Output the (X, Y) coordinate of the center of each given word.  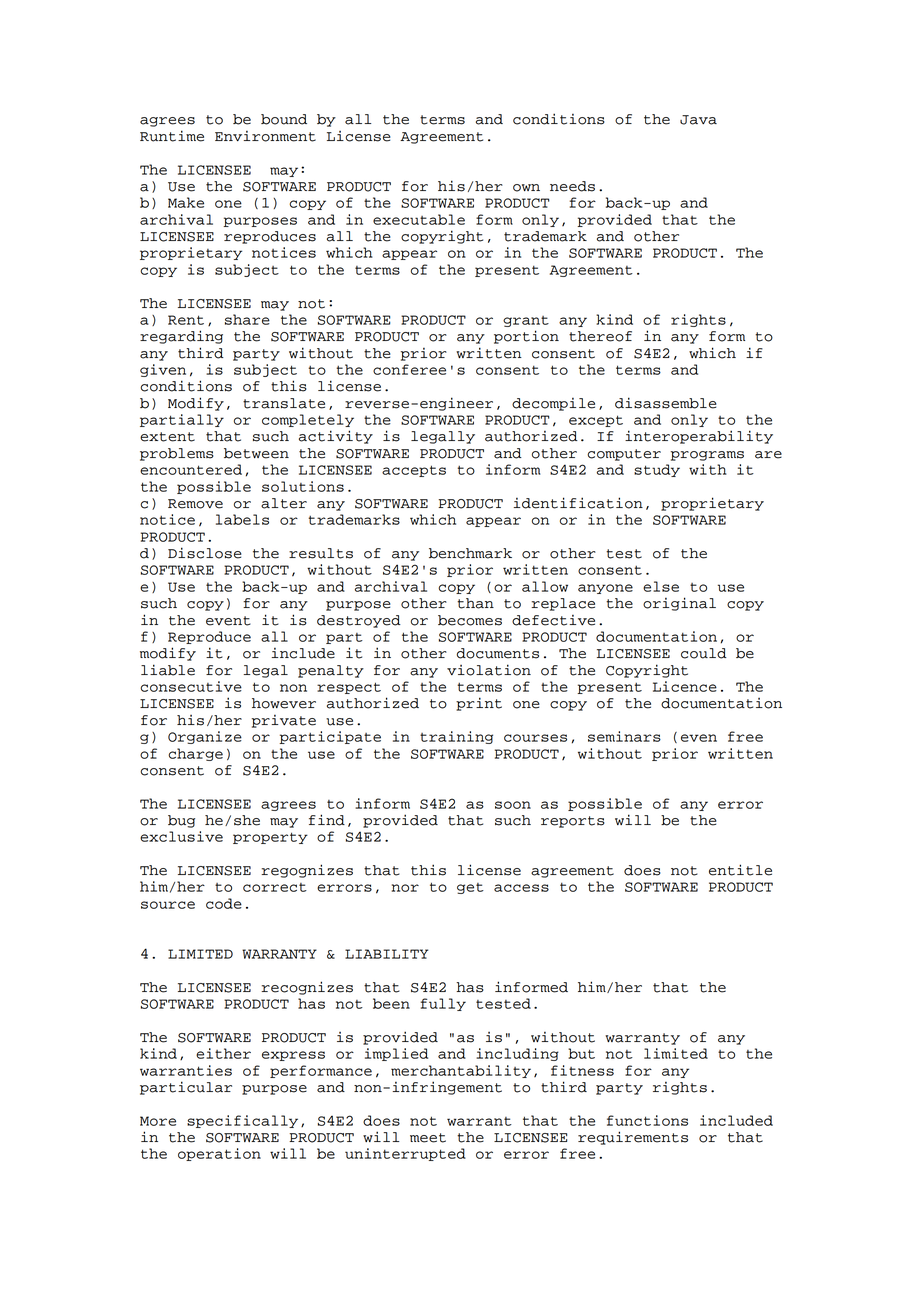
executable (419, 219)
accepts (414, 471)
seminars (624, 736)
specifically (242, 1121)
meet (428, 1138)
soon (513, 805)
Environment (265, 136)
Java (698, 120)
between (256, 453)
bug (181, 821)
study (657, 470)
